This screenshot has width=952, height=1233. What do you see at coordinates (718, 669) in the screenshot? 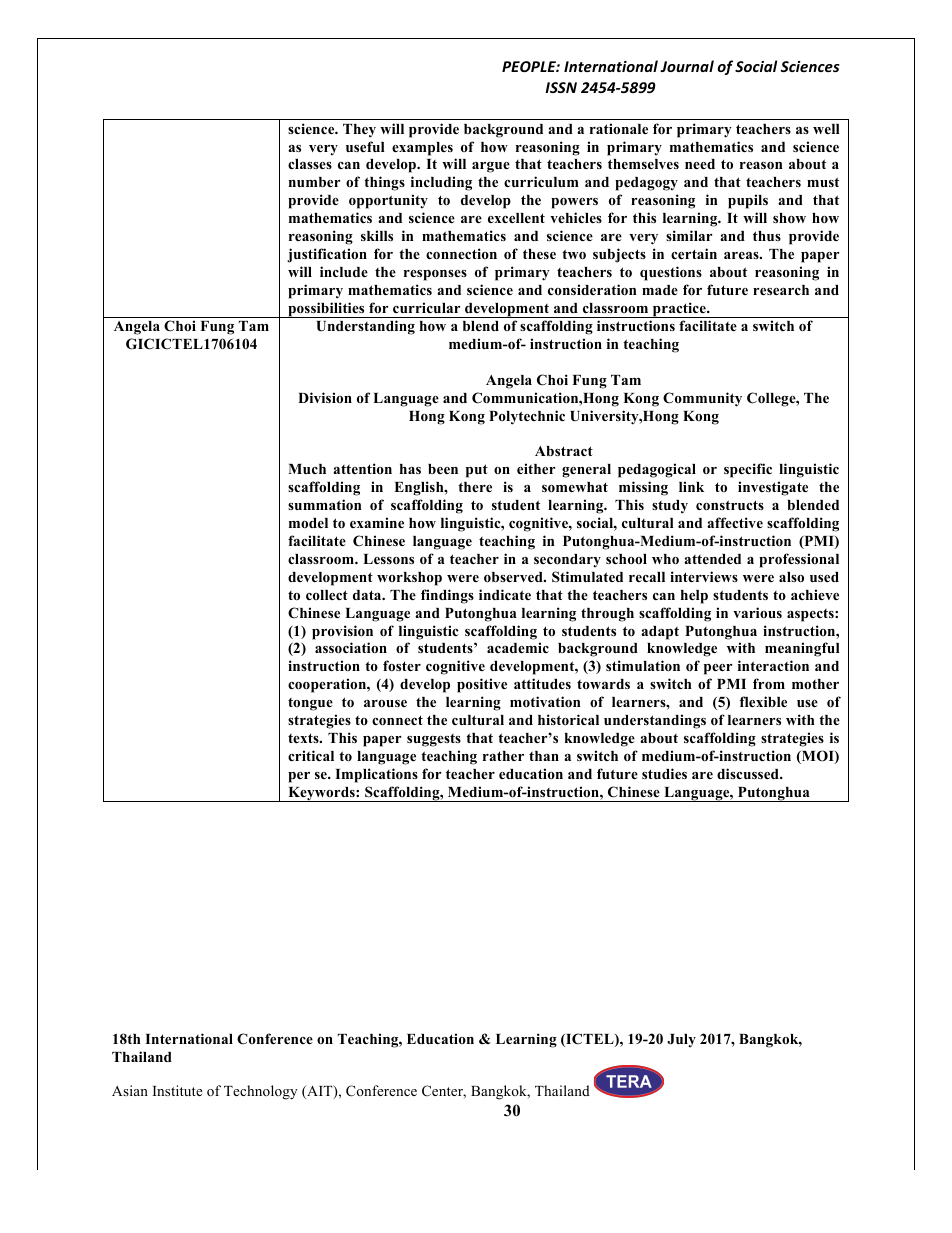
I see `peer` at bounding box center [718, 669].
